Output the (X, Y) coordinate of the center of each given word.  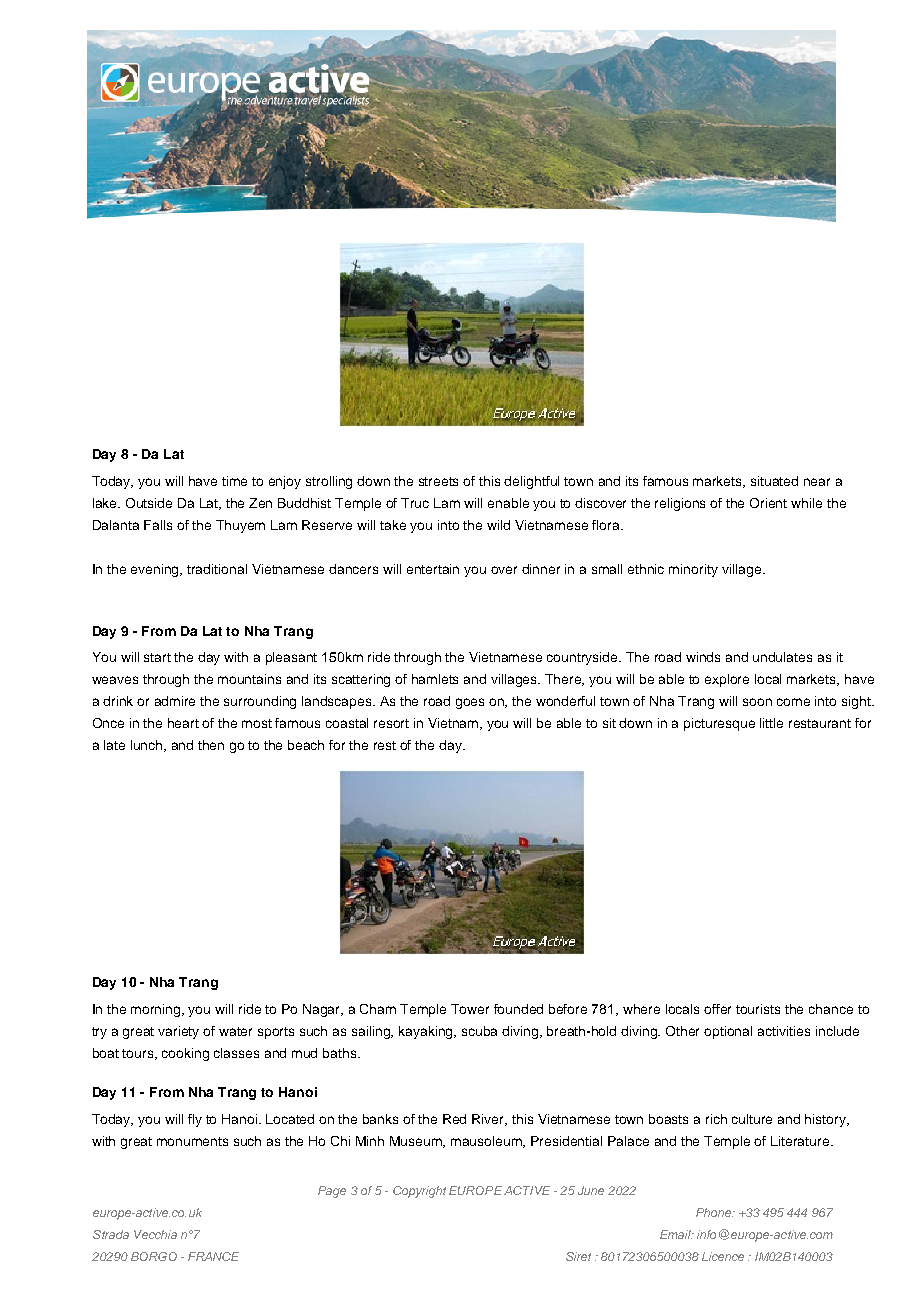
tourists (758, 1009)
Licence (723, 1256)
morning (157, 1010)
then (211, 745)
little (771, 723)
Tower (470, 1009)
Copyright (419, 1192)
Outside (149, 503)
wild (498, 525)
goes (470, 703)
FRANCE (213, 1256)
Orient (768, 503)
